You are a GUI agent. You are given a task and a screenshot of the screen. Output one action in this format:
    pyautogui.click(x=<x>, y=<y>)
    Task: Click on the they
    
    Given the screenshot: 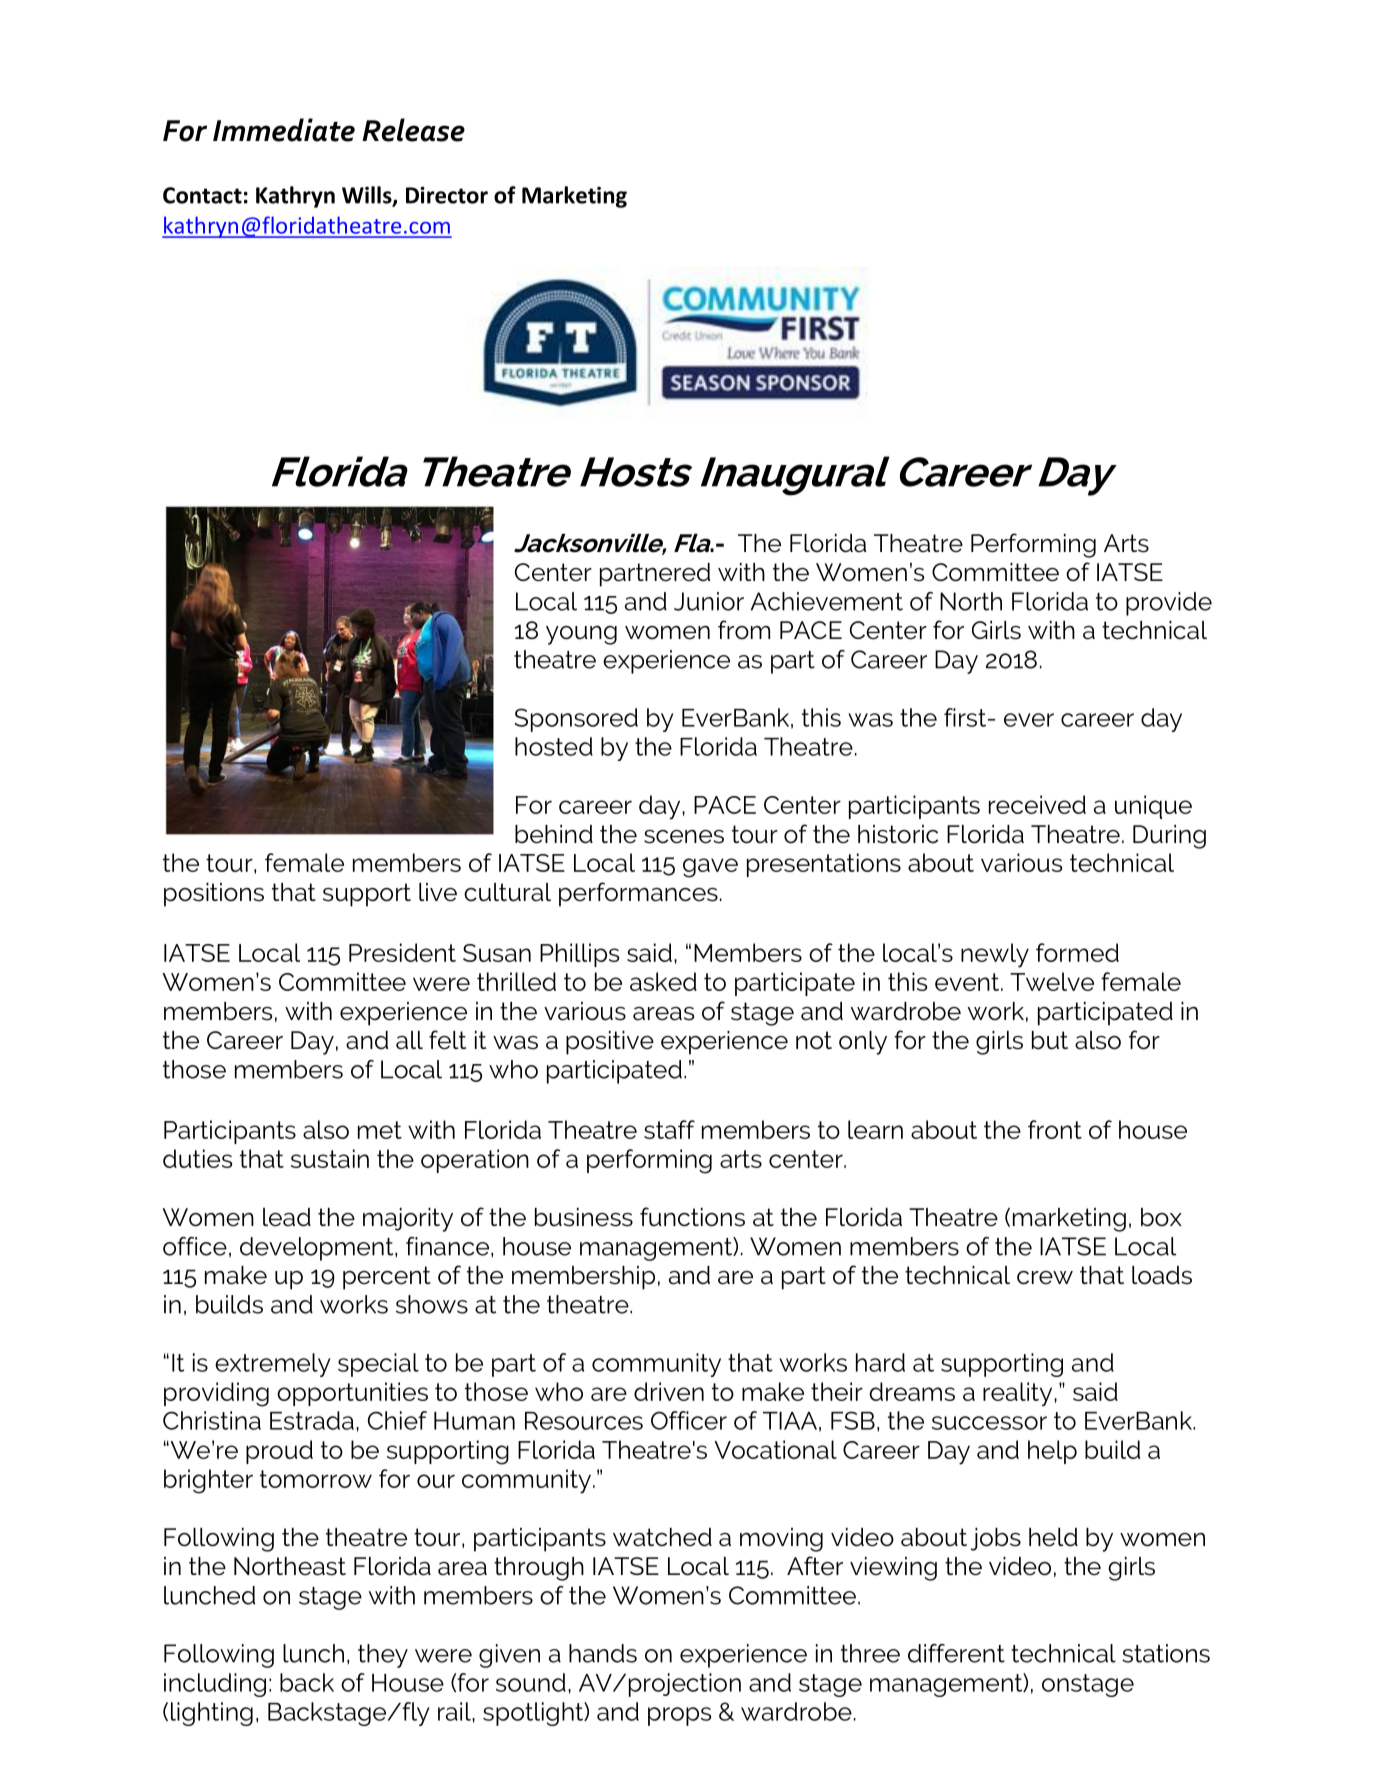 What is the action you would take?
    pyautogui.click(x=383, y=1656)
